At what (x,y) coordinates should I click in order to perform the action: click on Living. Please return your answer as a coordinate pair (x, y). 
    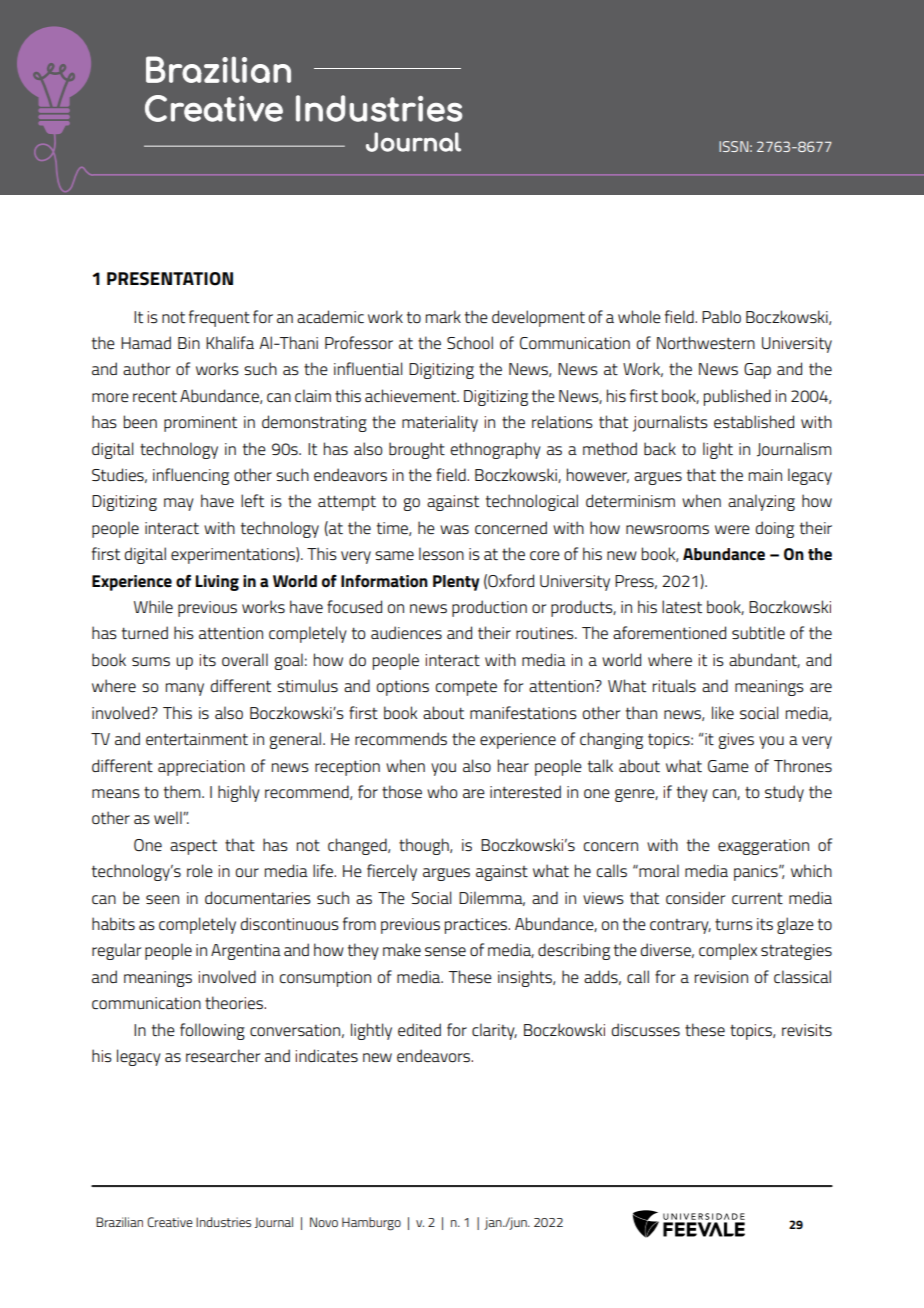
    Looking at the image, I should click on (217, 583).
